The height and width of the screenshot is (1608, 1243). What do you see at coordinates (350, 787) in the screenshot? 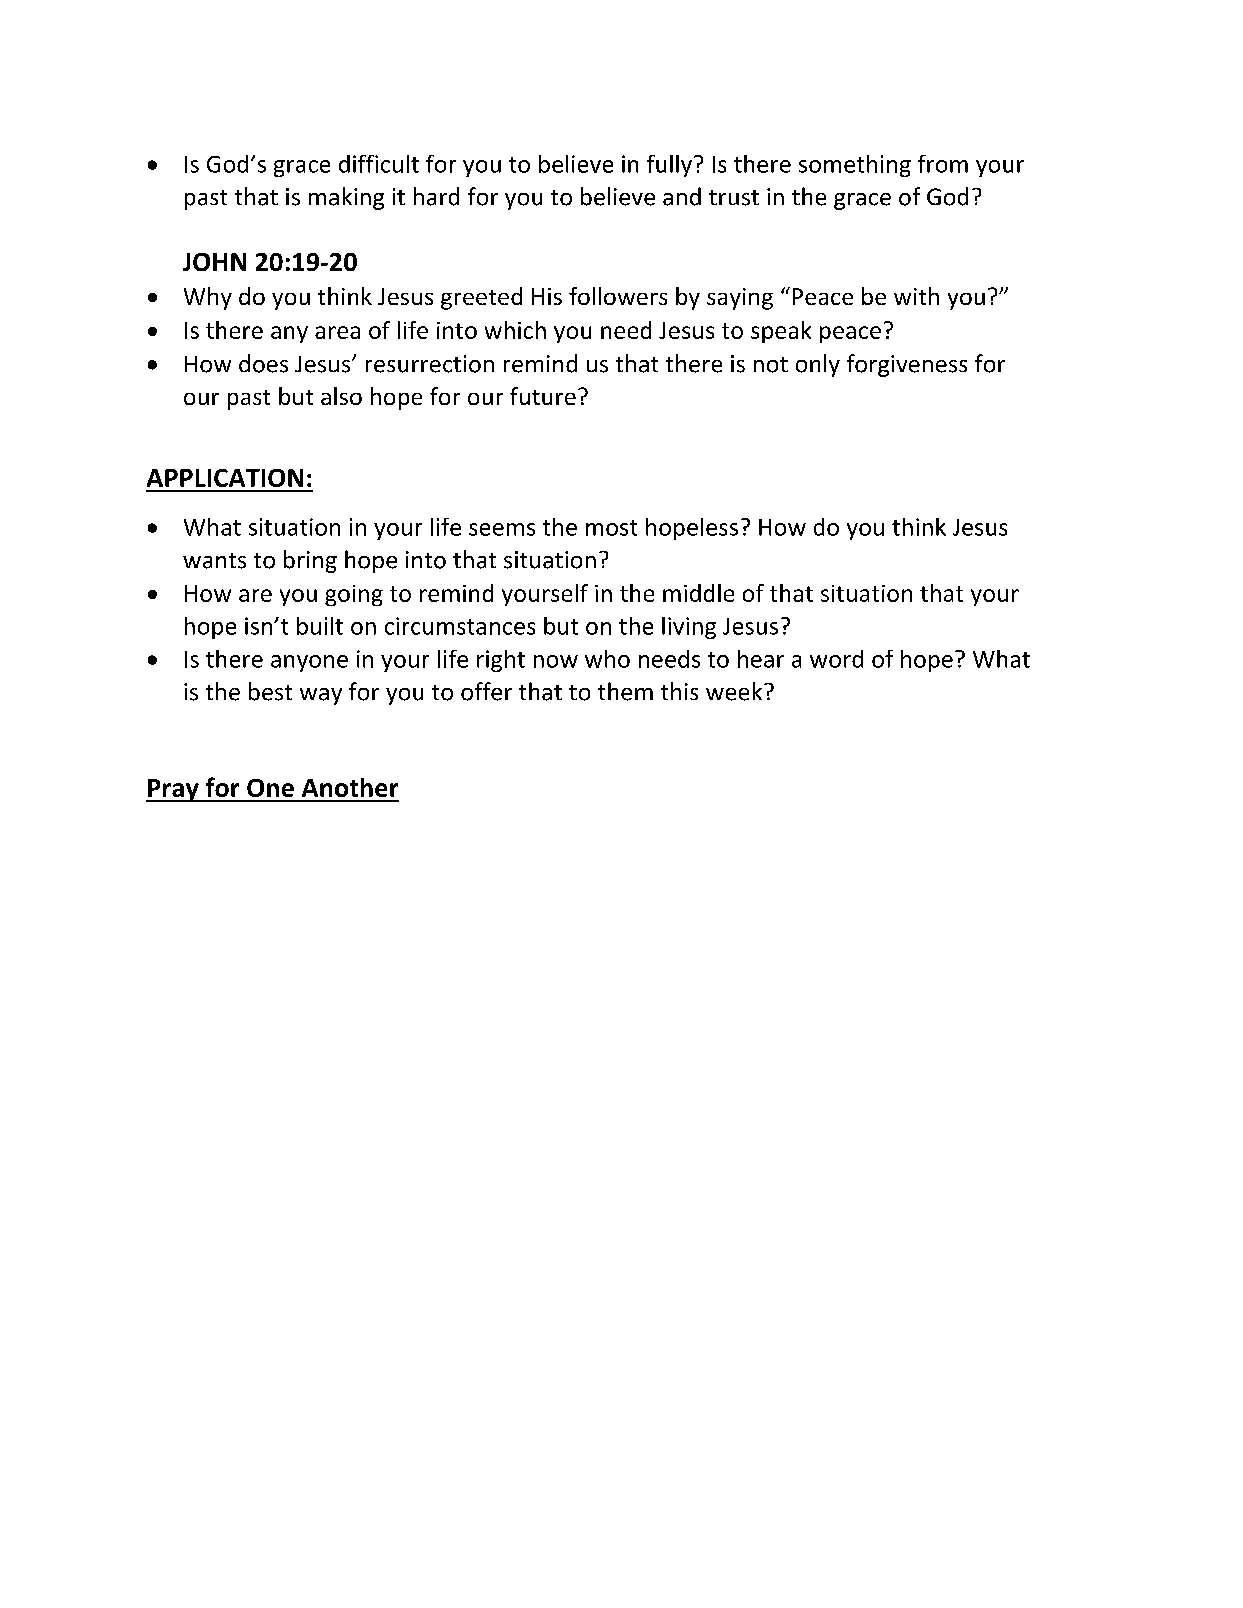
I see `Another` at bounding box center [350, 787].
